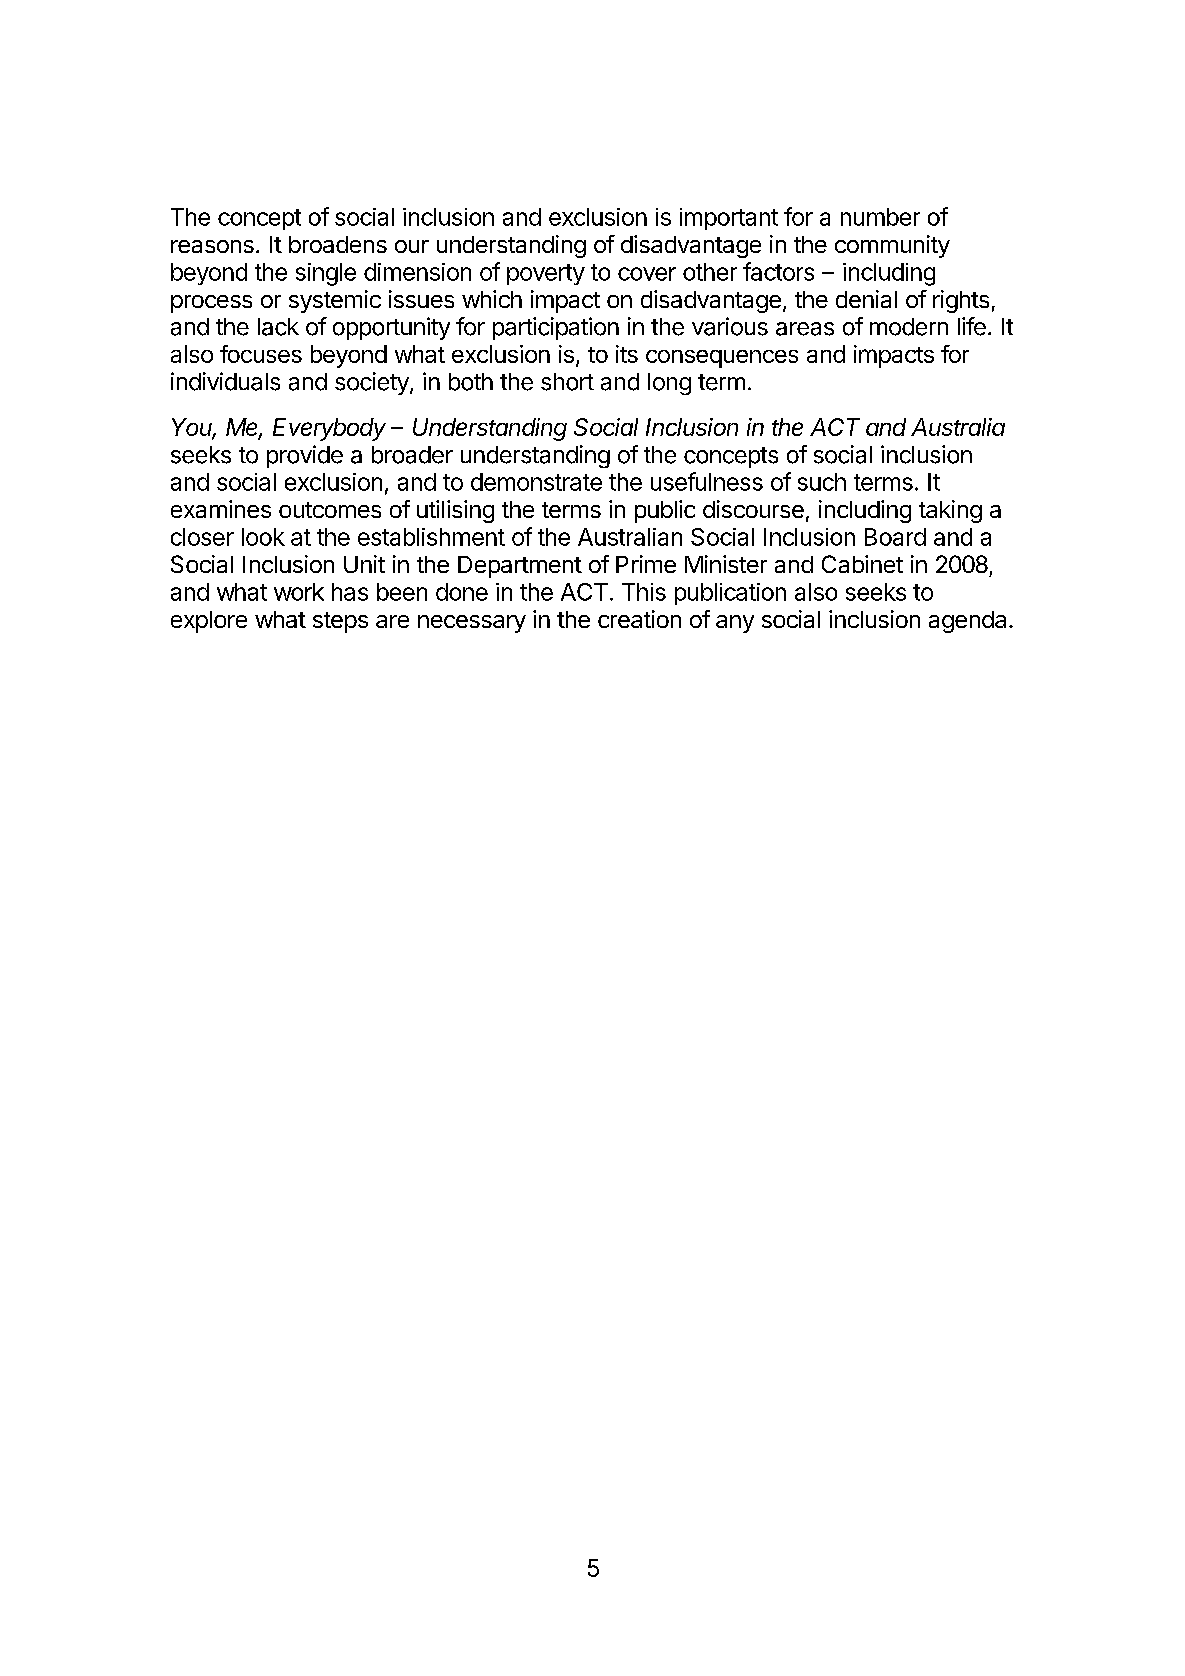  What do you see at coordinates (729, 219) in the image?
I see `important` at bounding box center [729, 219].
